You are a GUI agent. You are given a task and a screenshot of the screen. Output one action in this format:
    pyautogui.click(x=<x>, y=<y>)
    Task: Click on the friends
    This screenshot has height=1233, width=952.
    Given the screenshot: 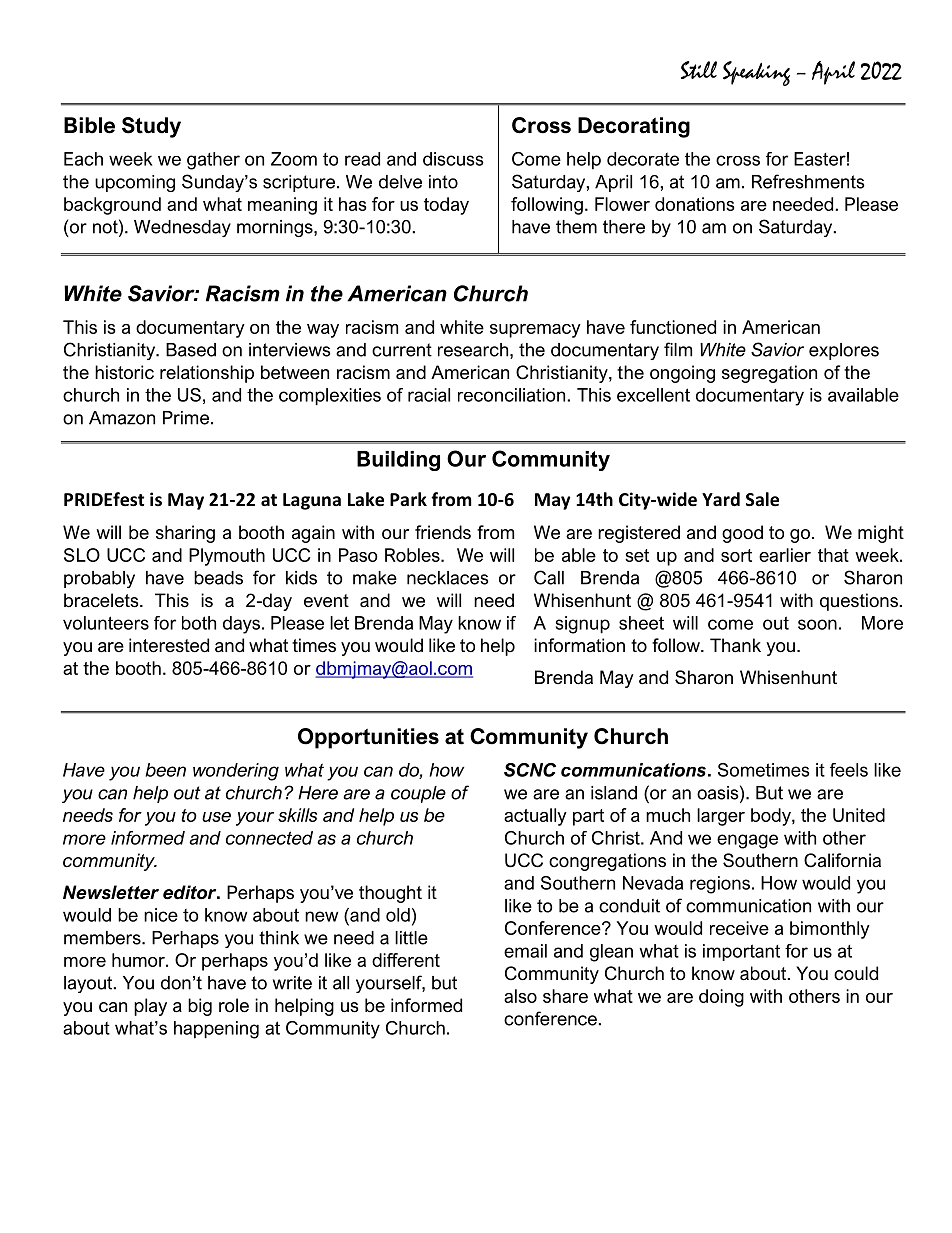 What is the action you would take?
    pyautogui.click(x=443, y=532)
